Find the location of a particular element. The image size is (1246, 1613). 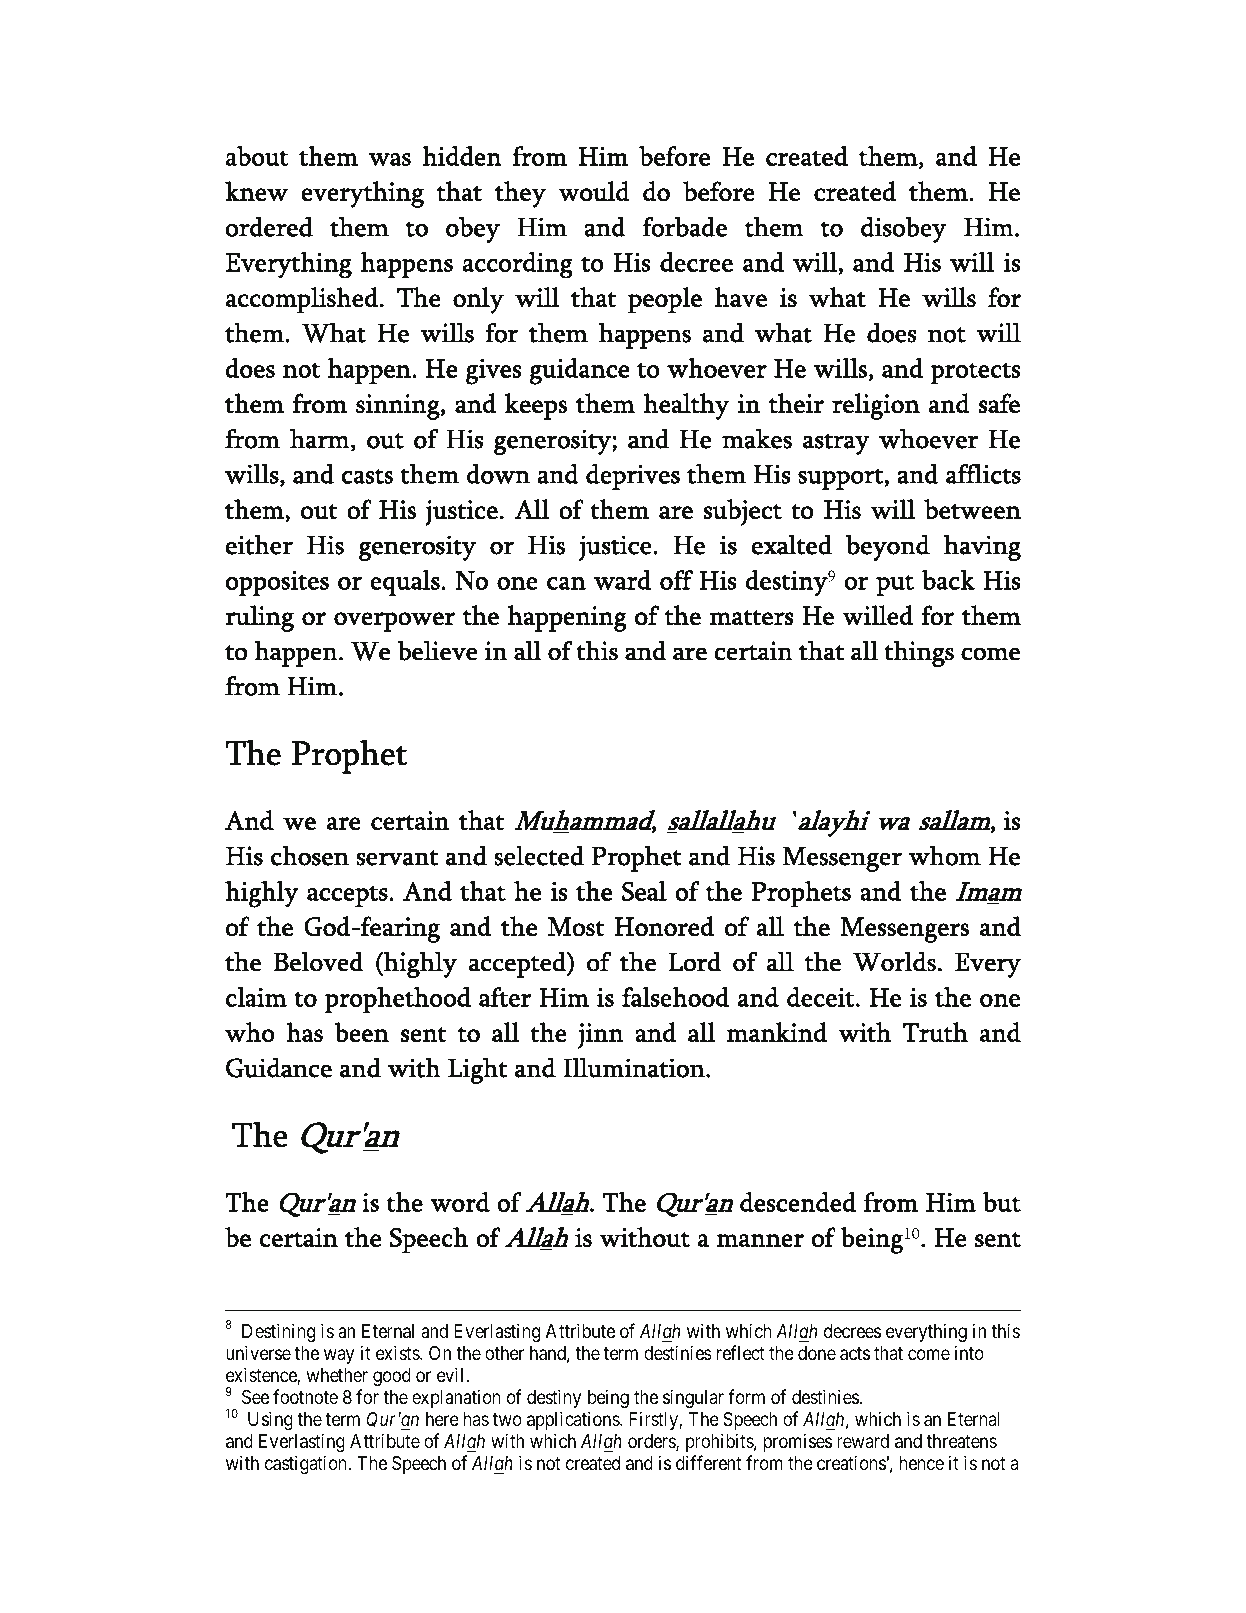

applications is located at coordinates (574, 1420).
